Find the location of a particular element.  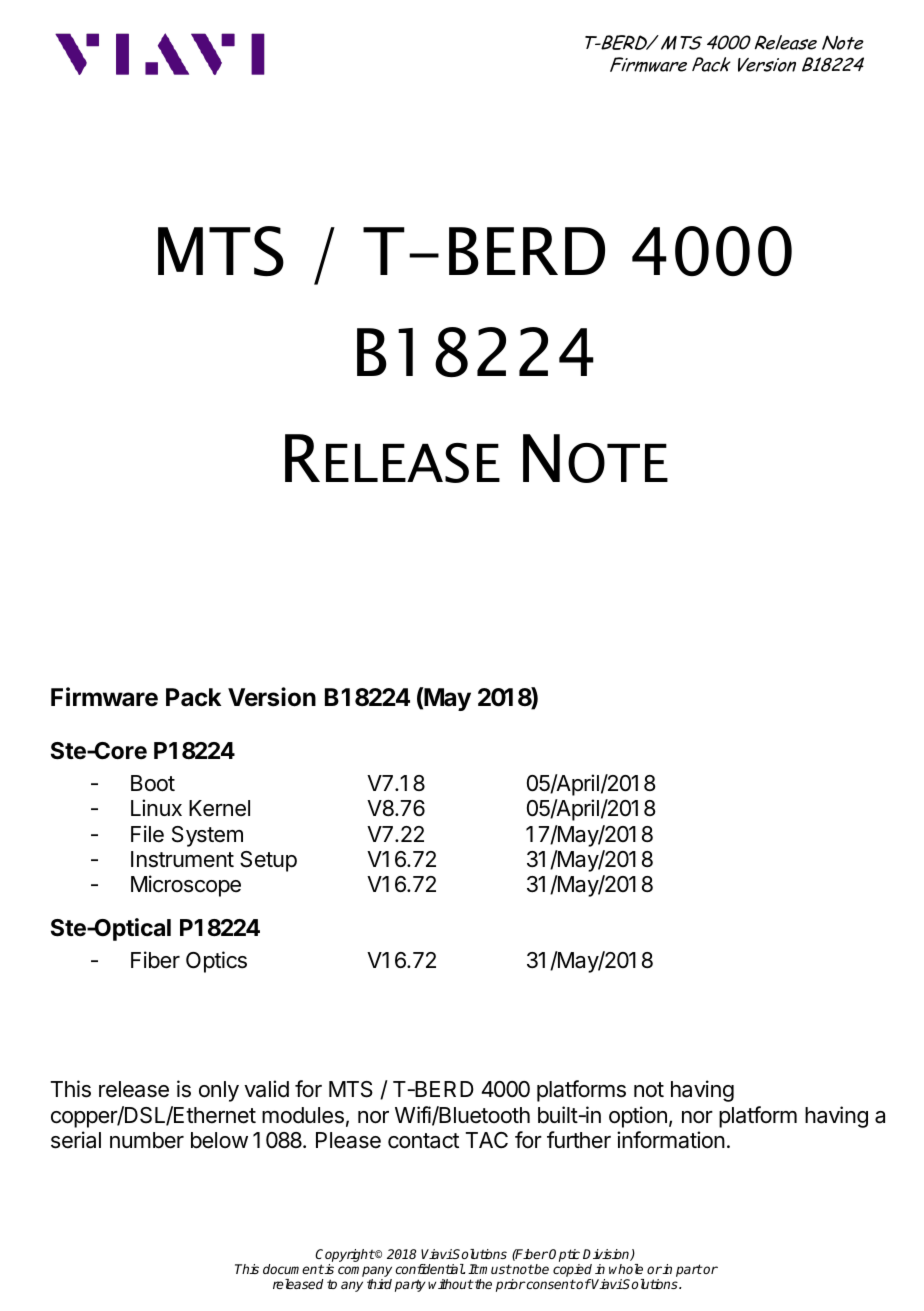

valid is located at coordinates (266, 1089).
